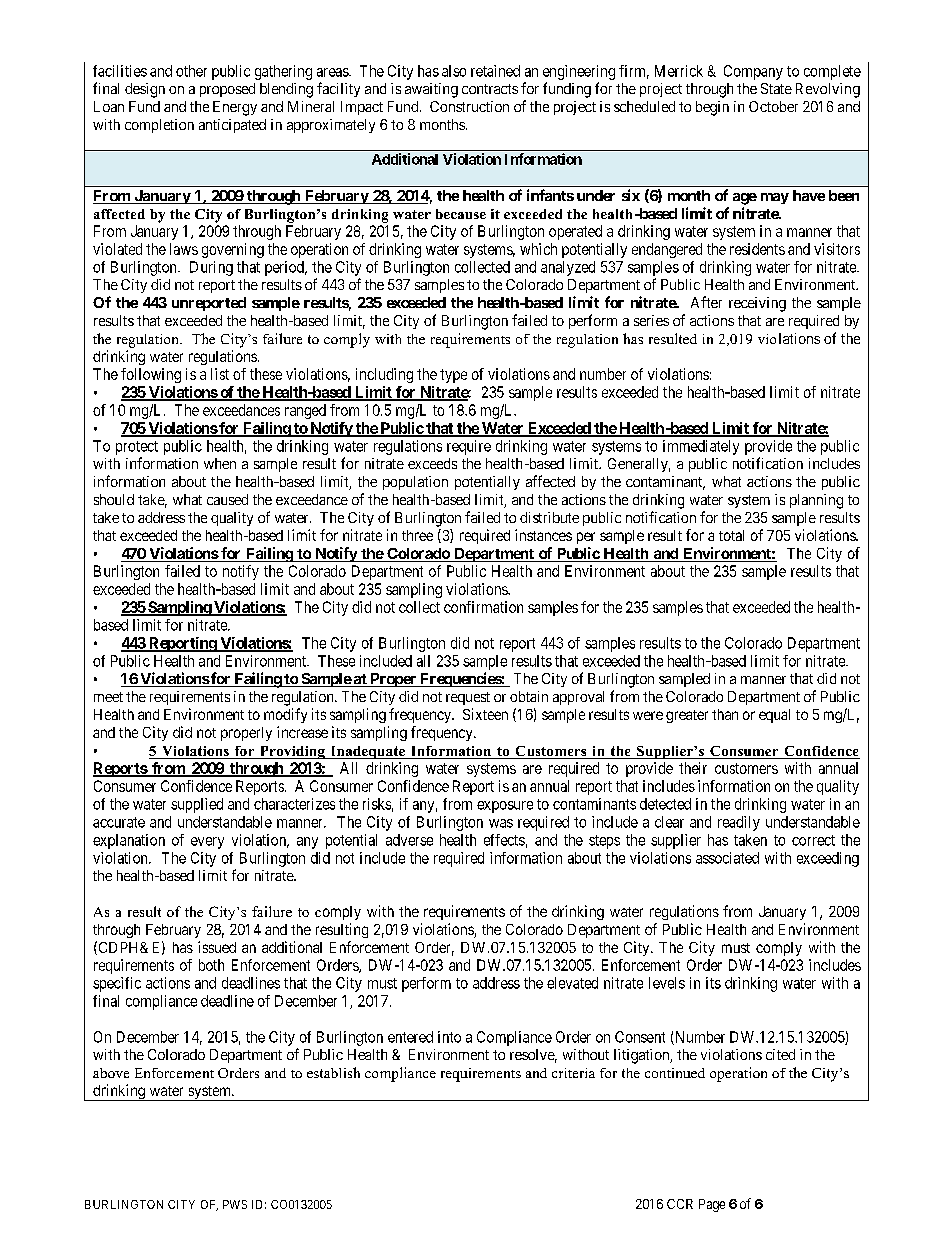 This screenshot has height=1233, width=952. Describe the element at coordinates (727, 858) in the screenshot. I see `associated` at that location.
